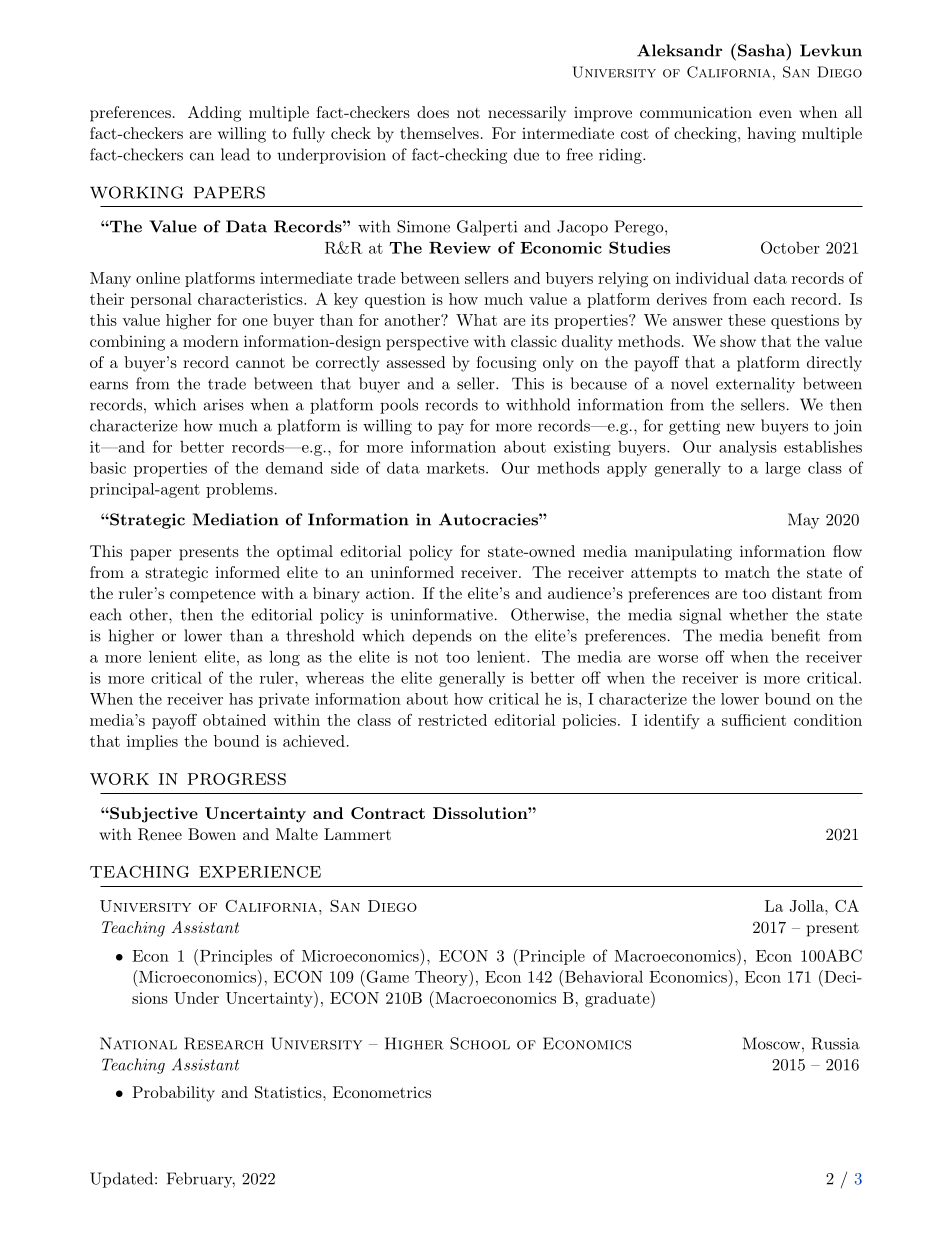 The width and height of the image is (952, 1233). What do you see at coordinates (223, 405) in the image?
I see `arises` at bounding box center [223, 405].
